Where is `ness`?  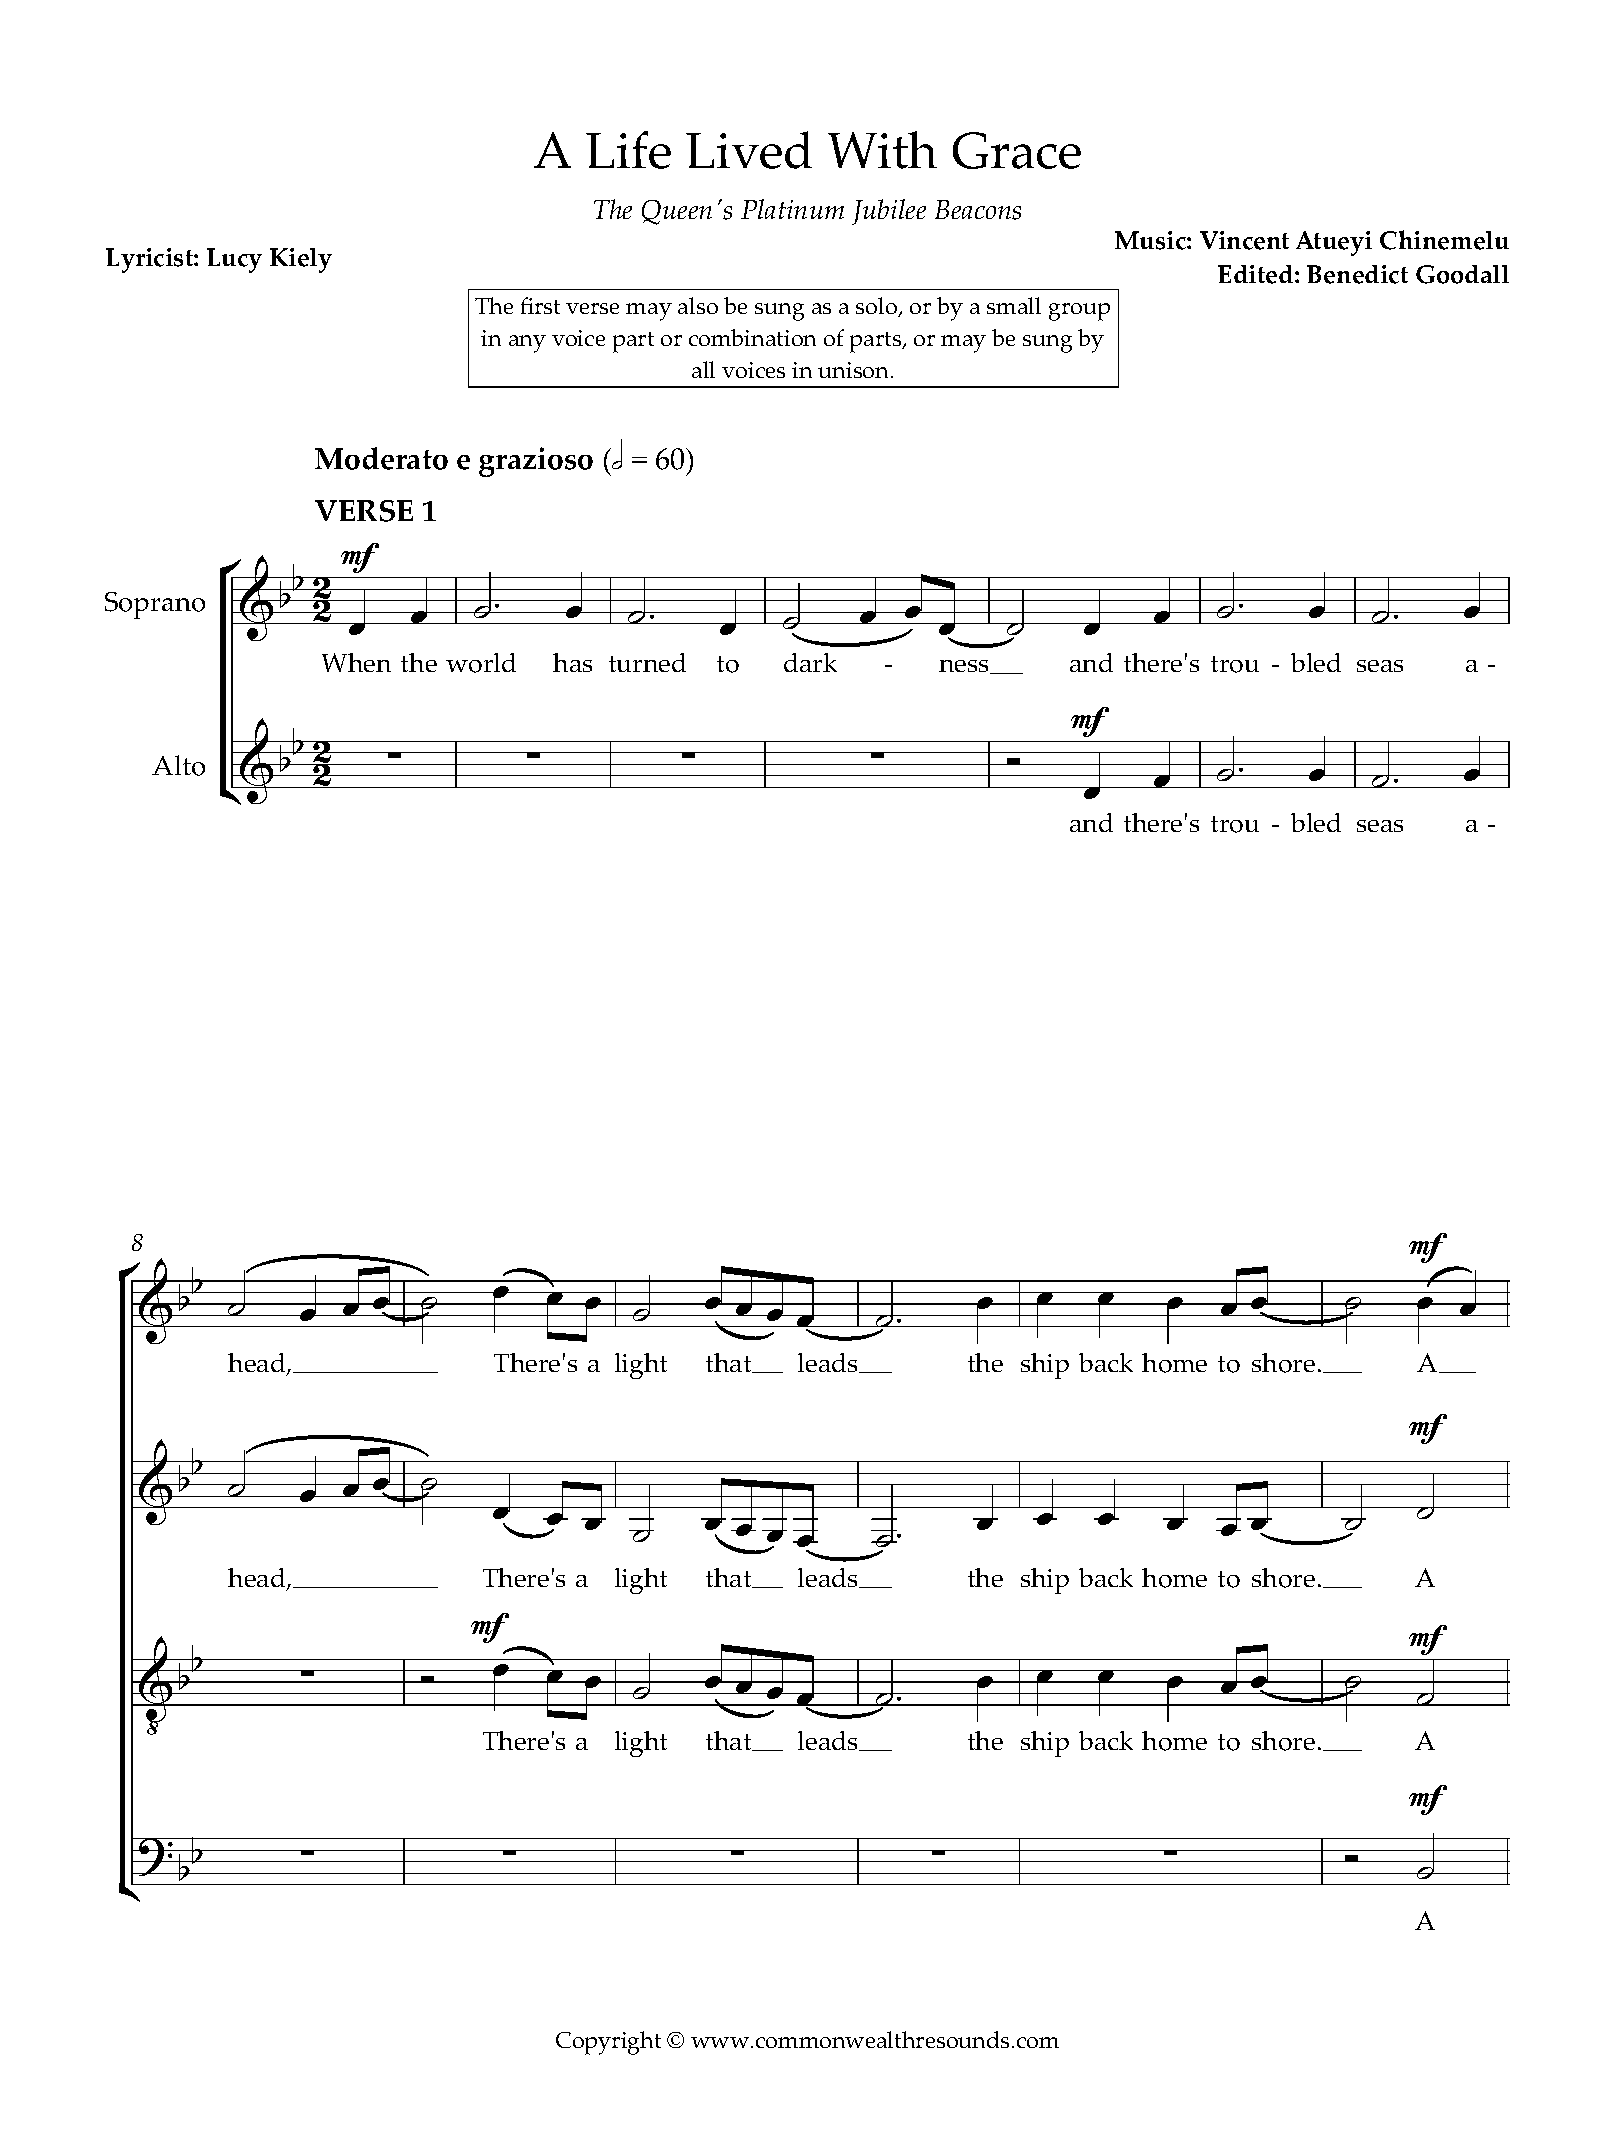 ness is located at coordinates (965, 667).
